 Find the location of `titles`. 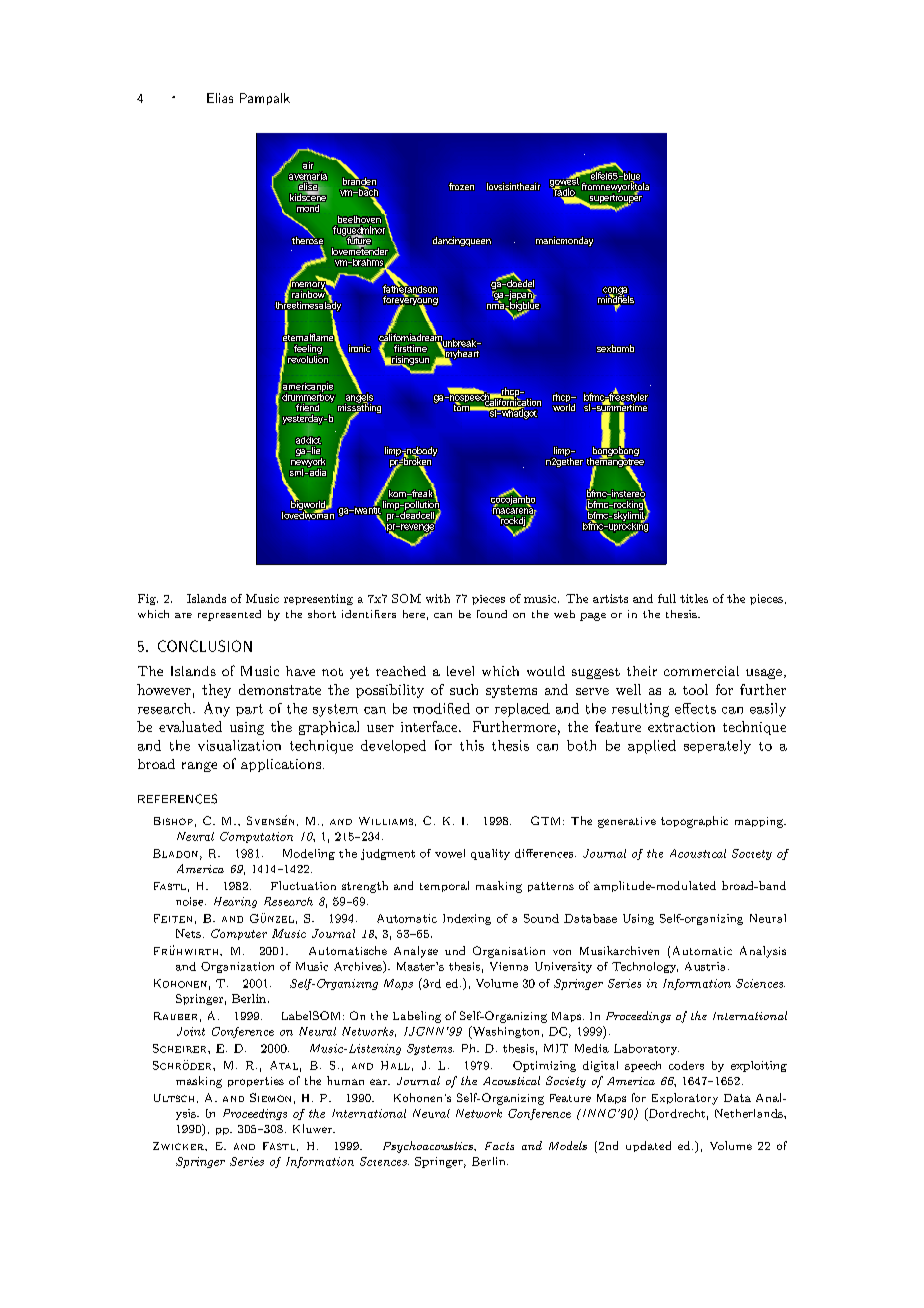

titles is located at coordinates (694, 598).
